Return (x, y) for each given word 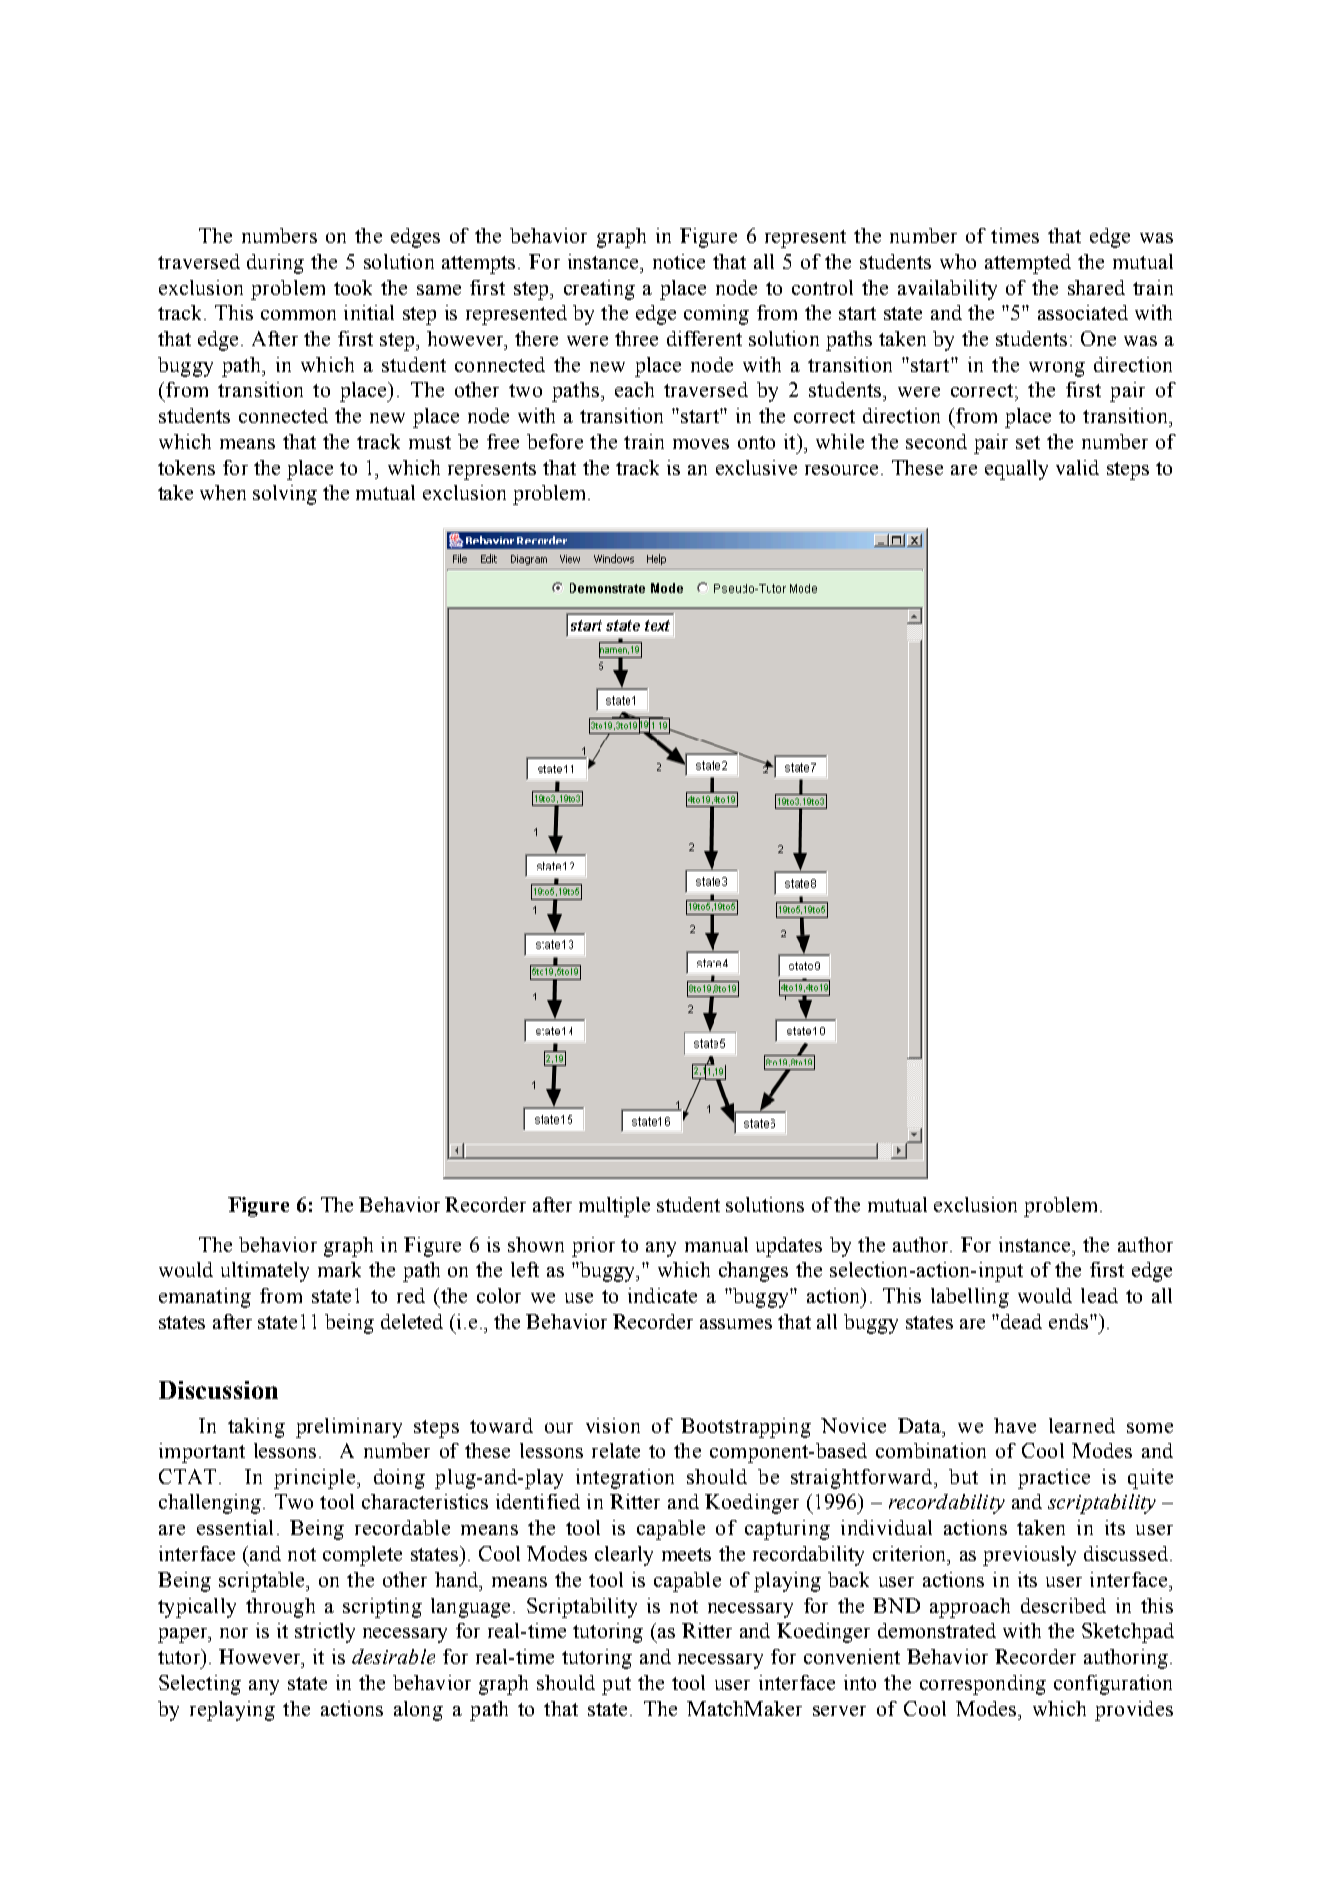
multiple (614, 1207)
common (298, 315)
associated (1083, 312)
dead (1021, 1321)
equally (1016, 470)
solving (285, 495)
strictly (325, 1633)
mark (339, 1269)
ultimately (265, 1272)
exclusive (756, 467)
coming (716, 315)
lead (1099, 1295)
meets (686, 1554)
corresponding (983, 1685)
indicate (662, 1295)
